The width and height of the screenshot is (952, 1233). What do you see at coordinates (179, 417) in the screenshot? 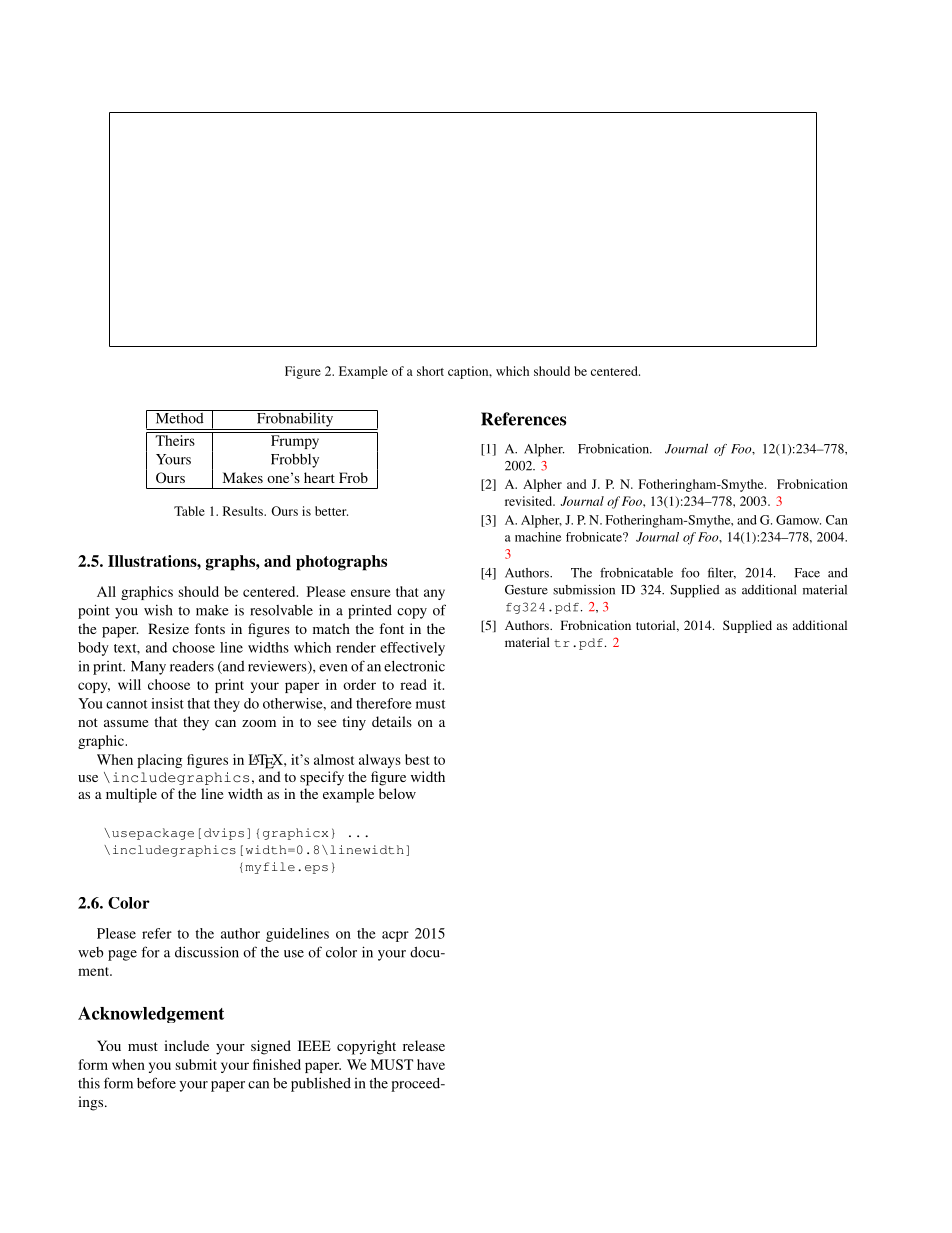
I see `Method` at bounding box center [179, 417].
